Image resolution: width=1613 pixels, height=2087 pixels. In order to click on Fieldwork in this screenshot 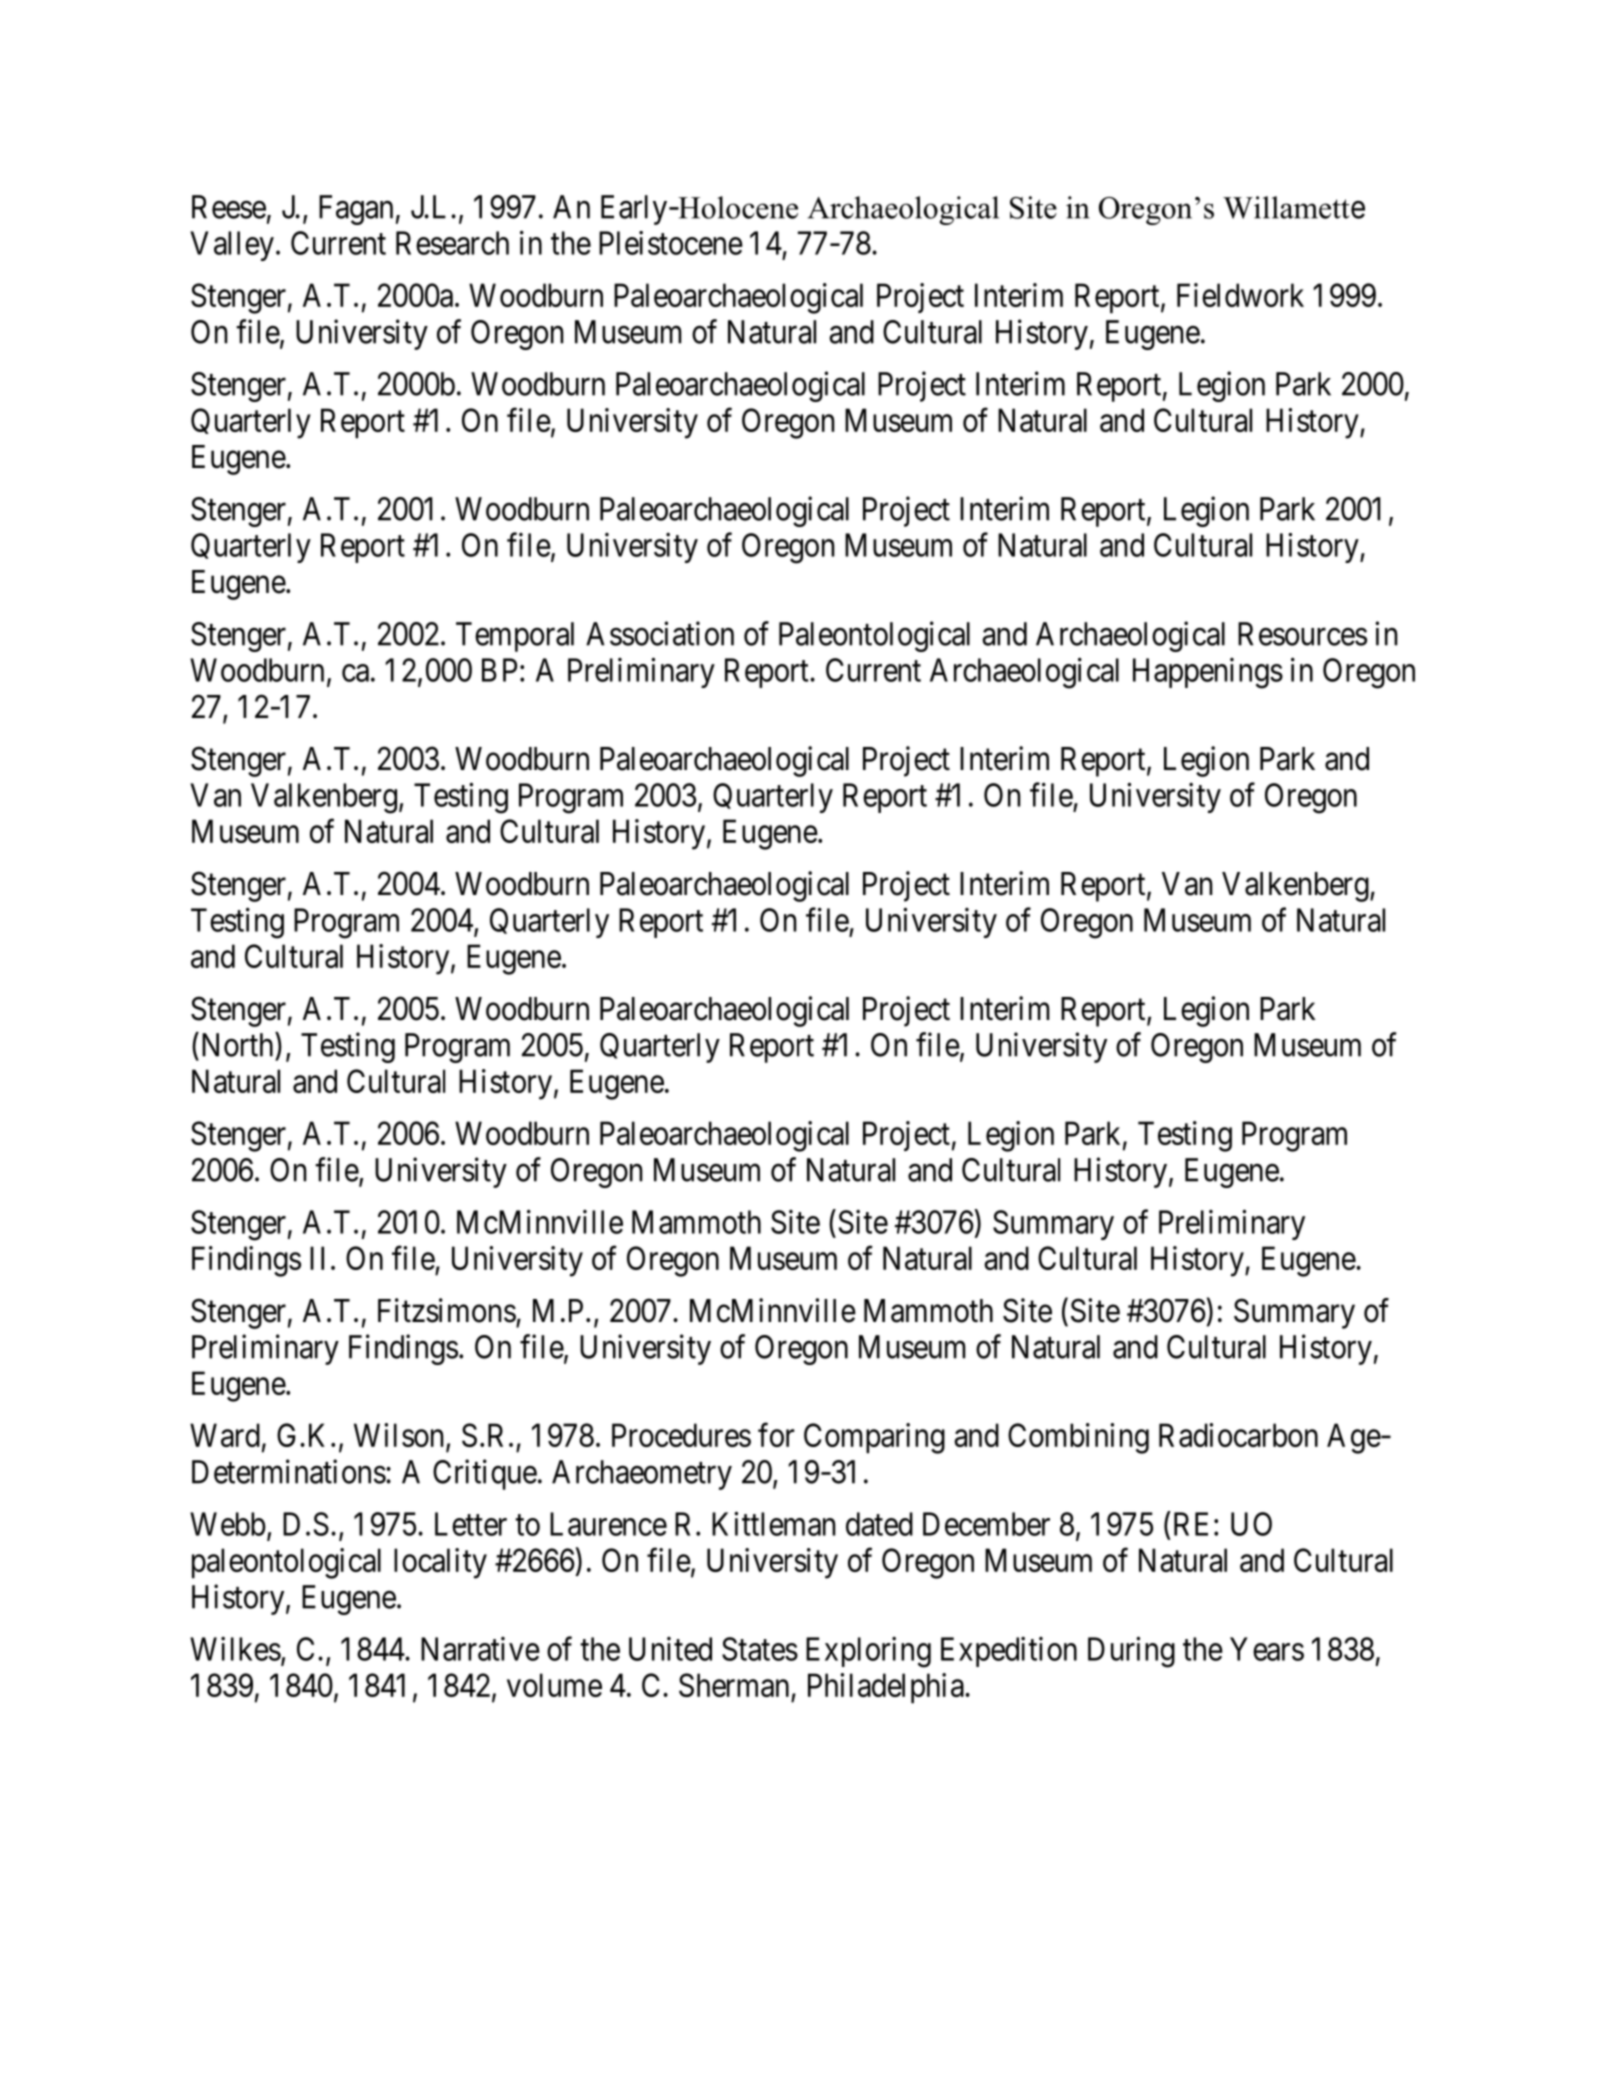, I will do `click(1240, 295)`.
